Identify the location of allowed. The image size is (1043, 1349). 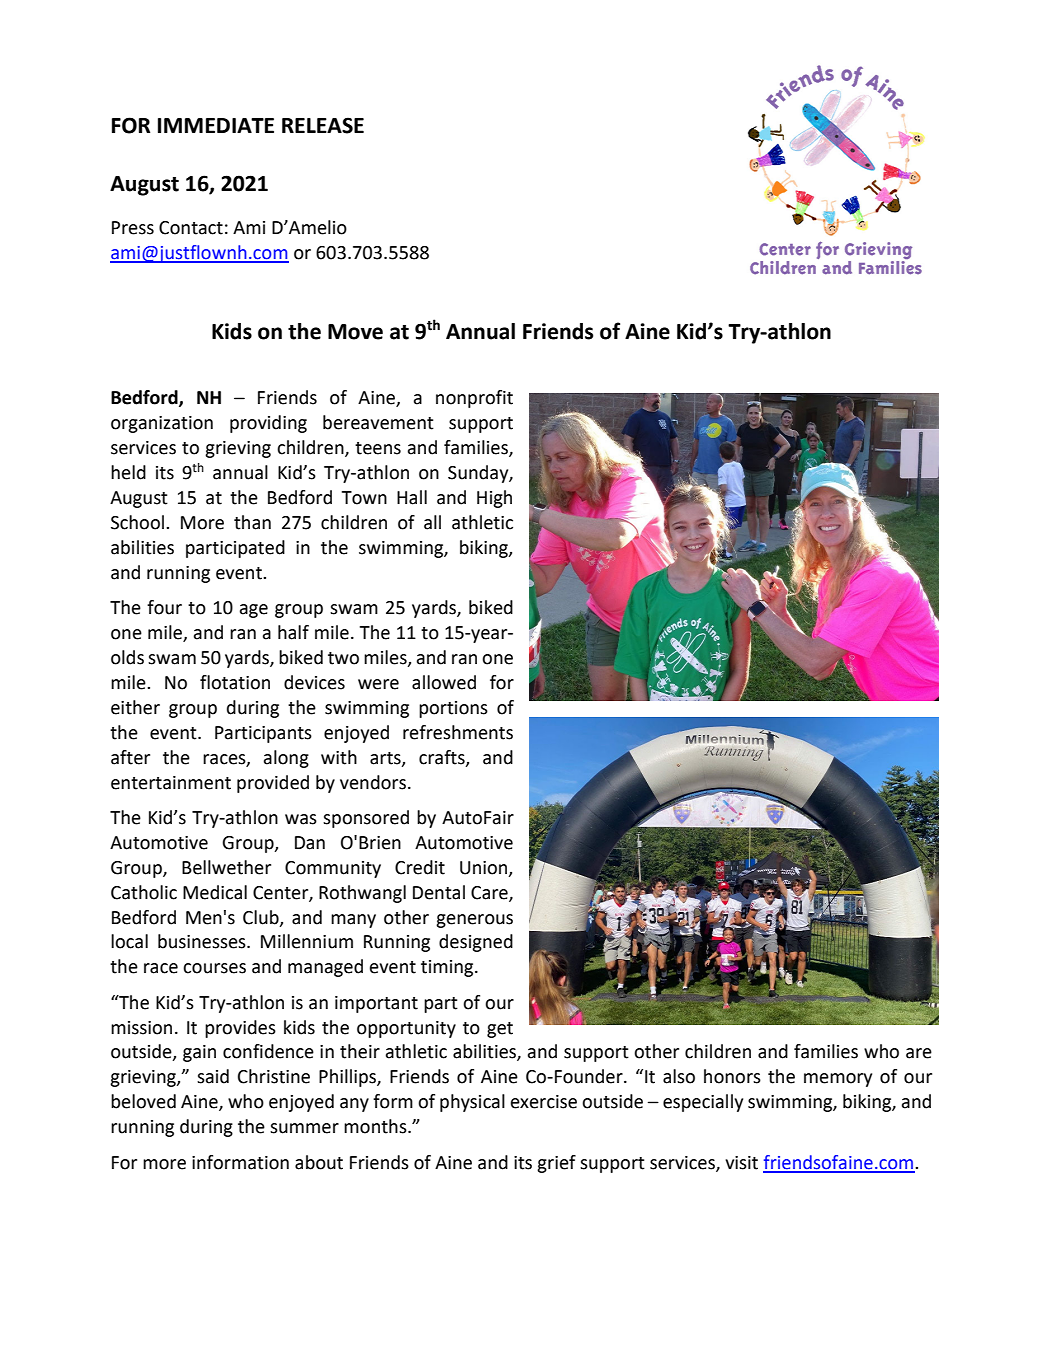
(444, 682).
